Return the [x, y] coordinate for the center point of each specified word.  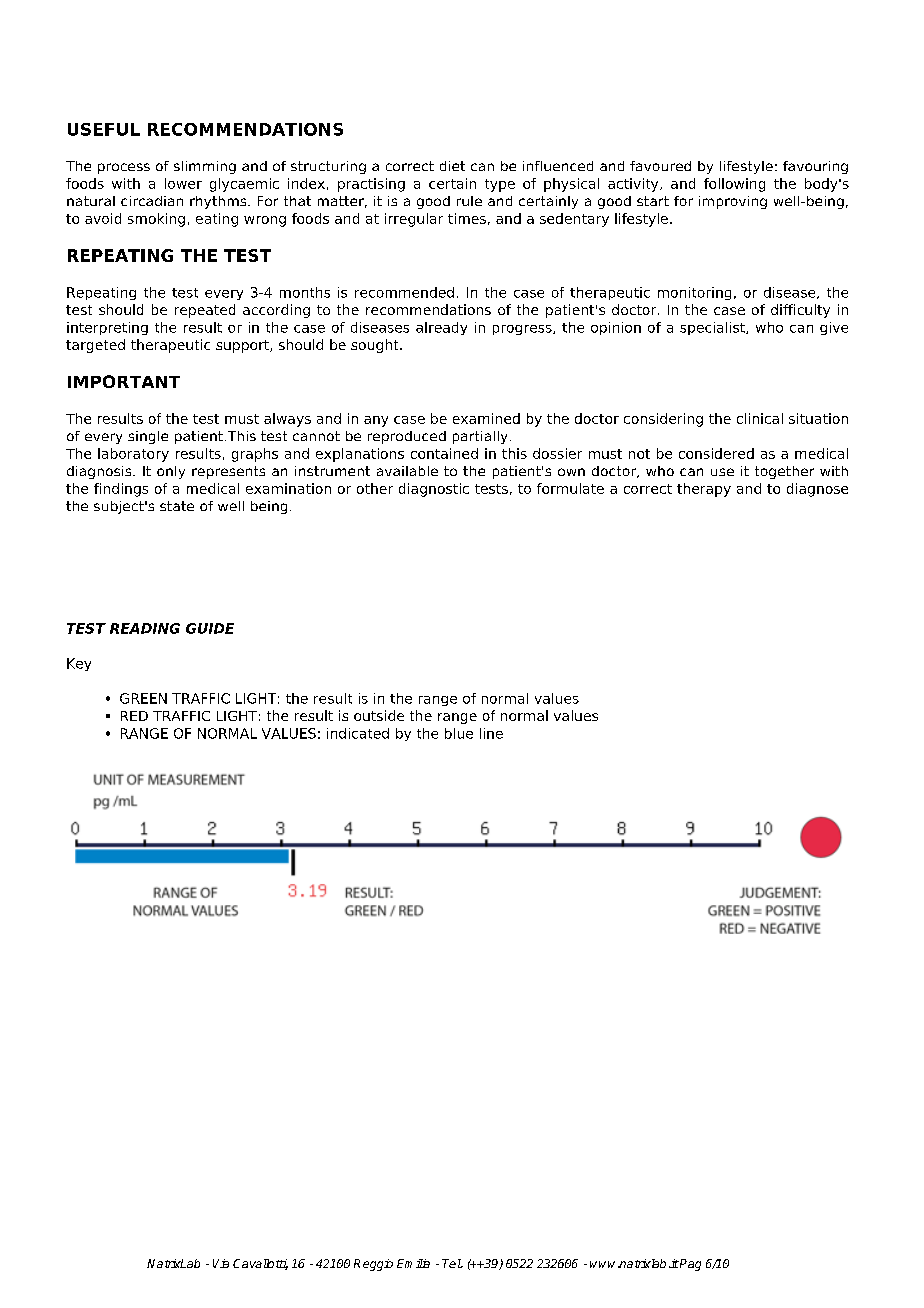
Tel [452, 1263]
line [491, 733]
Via [221, 1263]
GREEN [143, 698]
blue [459, 733]
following [734, 185]
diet [452, 166]
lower [183, 183]
